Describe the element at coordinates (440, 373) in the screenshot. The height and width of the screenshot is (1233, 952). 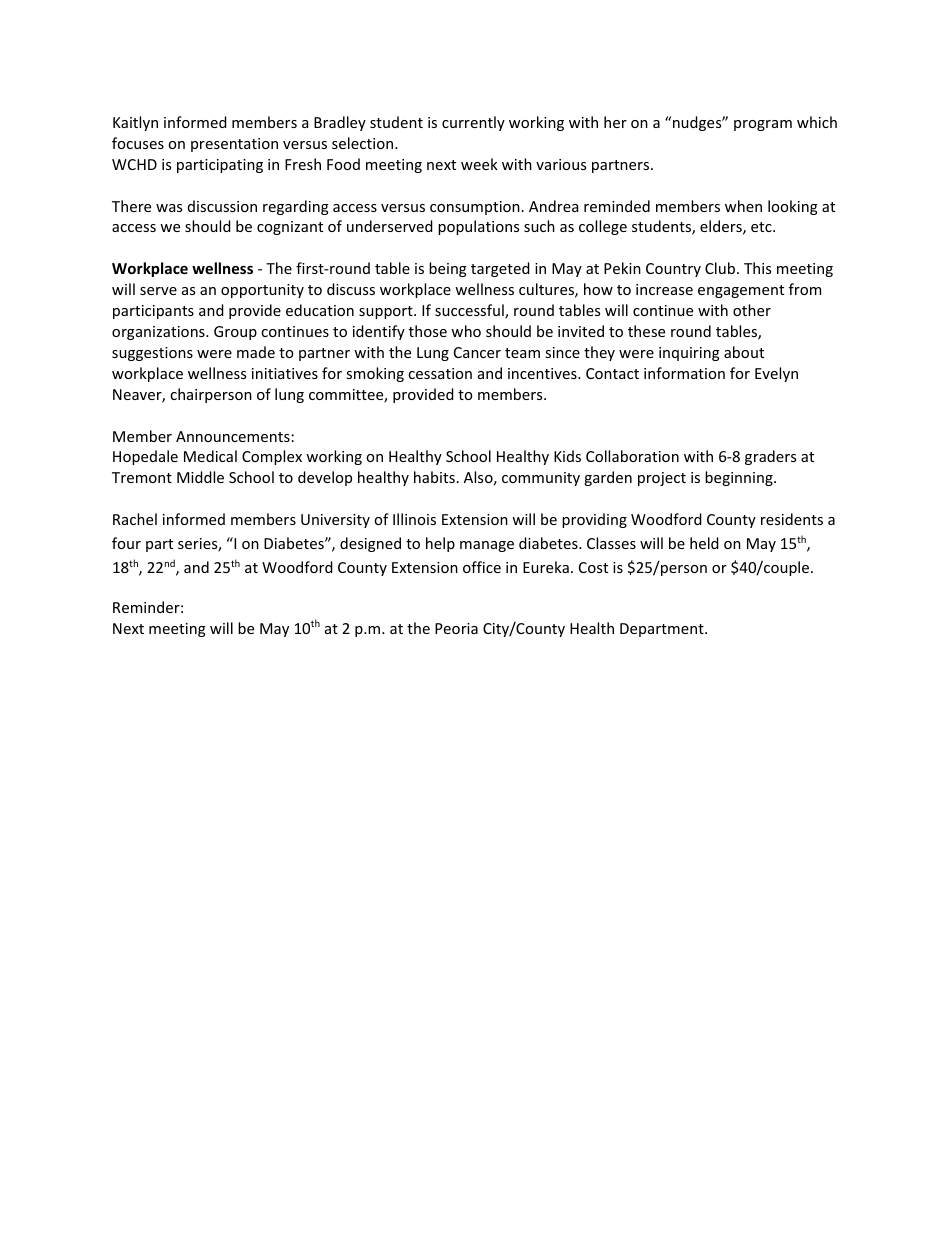
I see `cessation` at that location.
